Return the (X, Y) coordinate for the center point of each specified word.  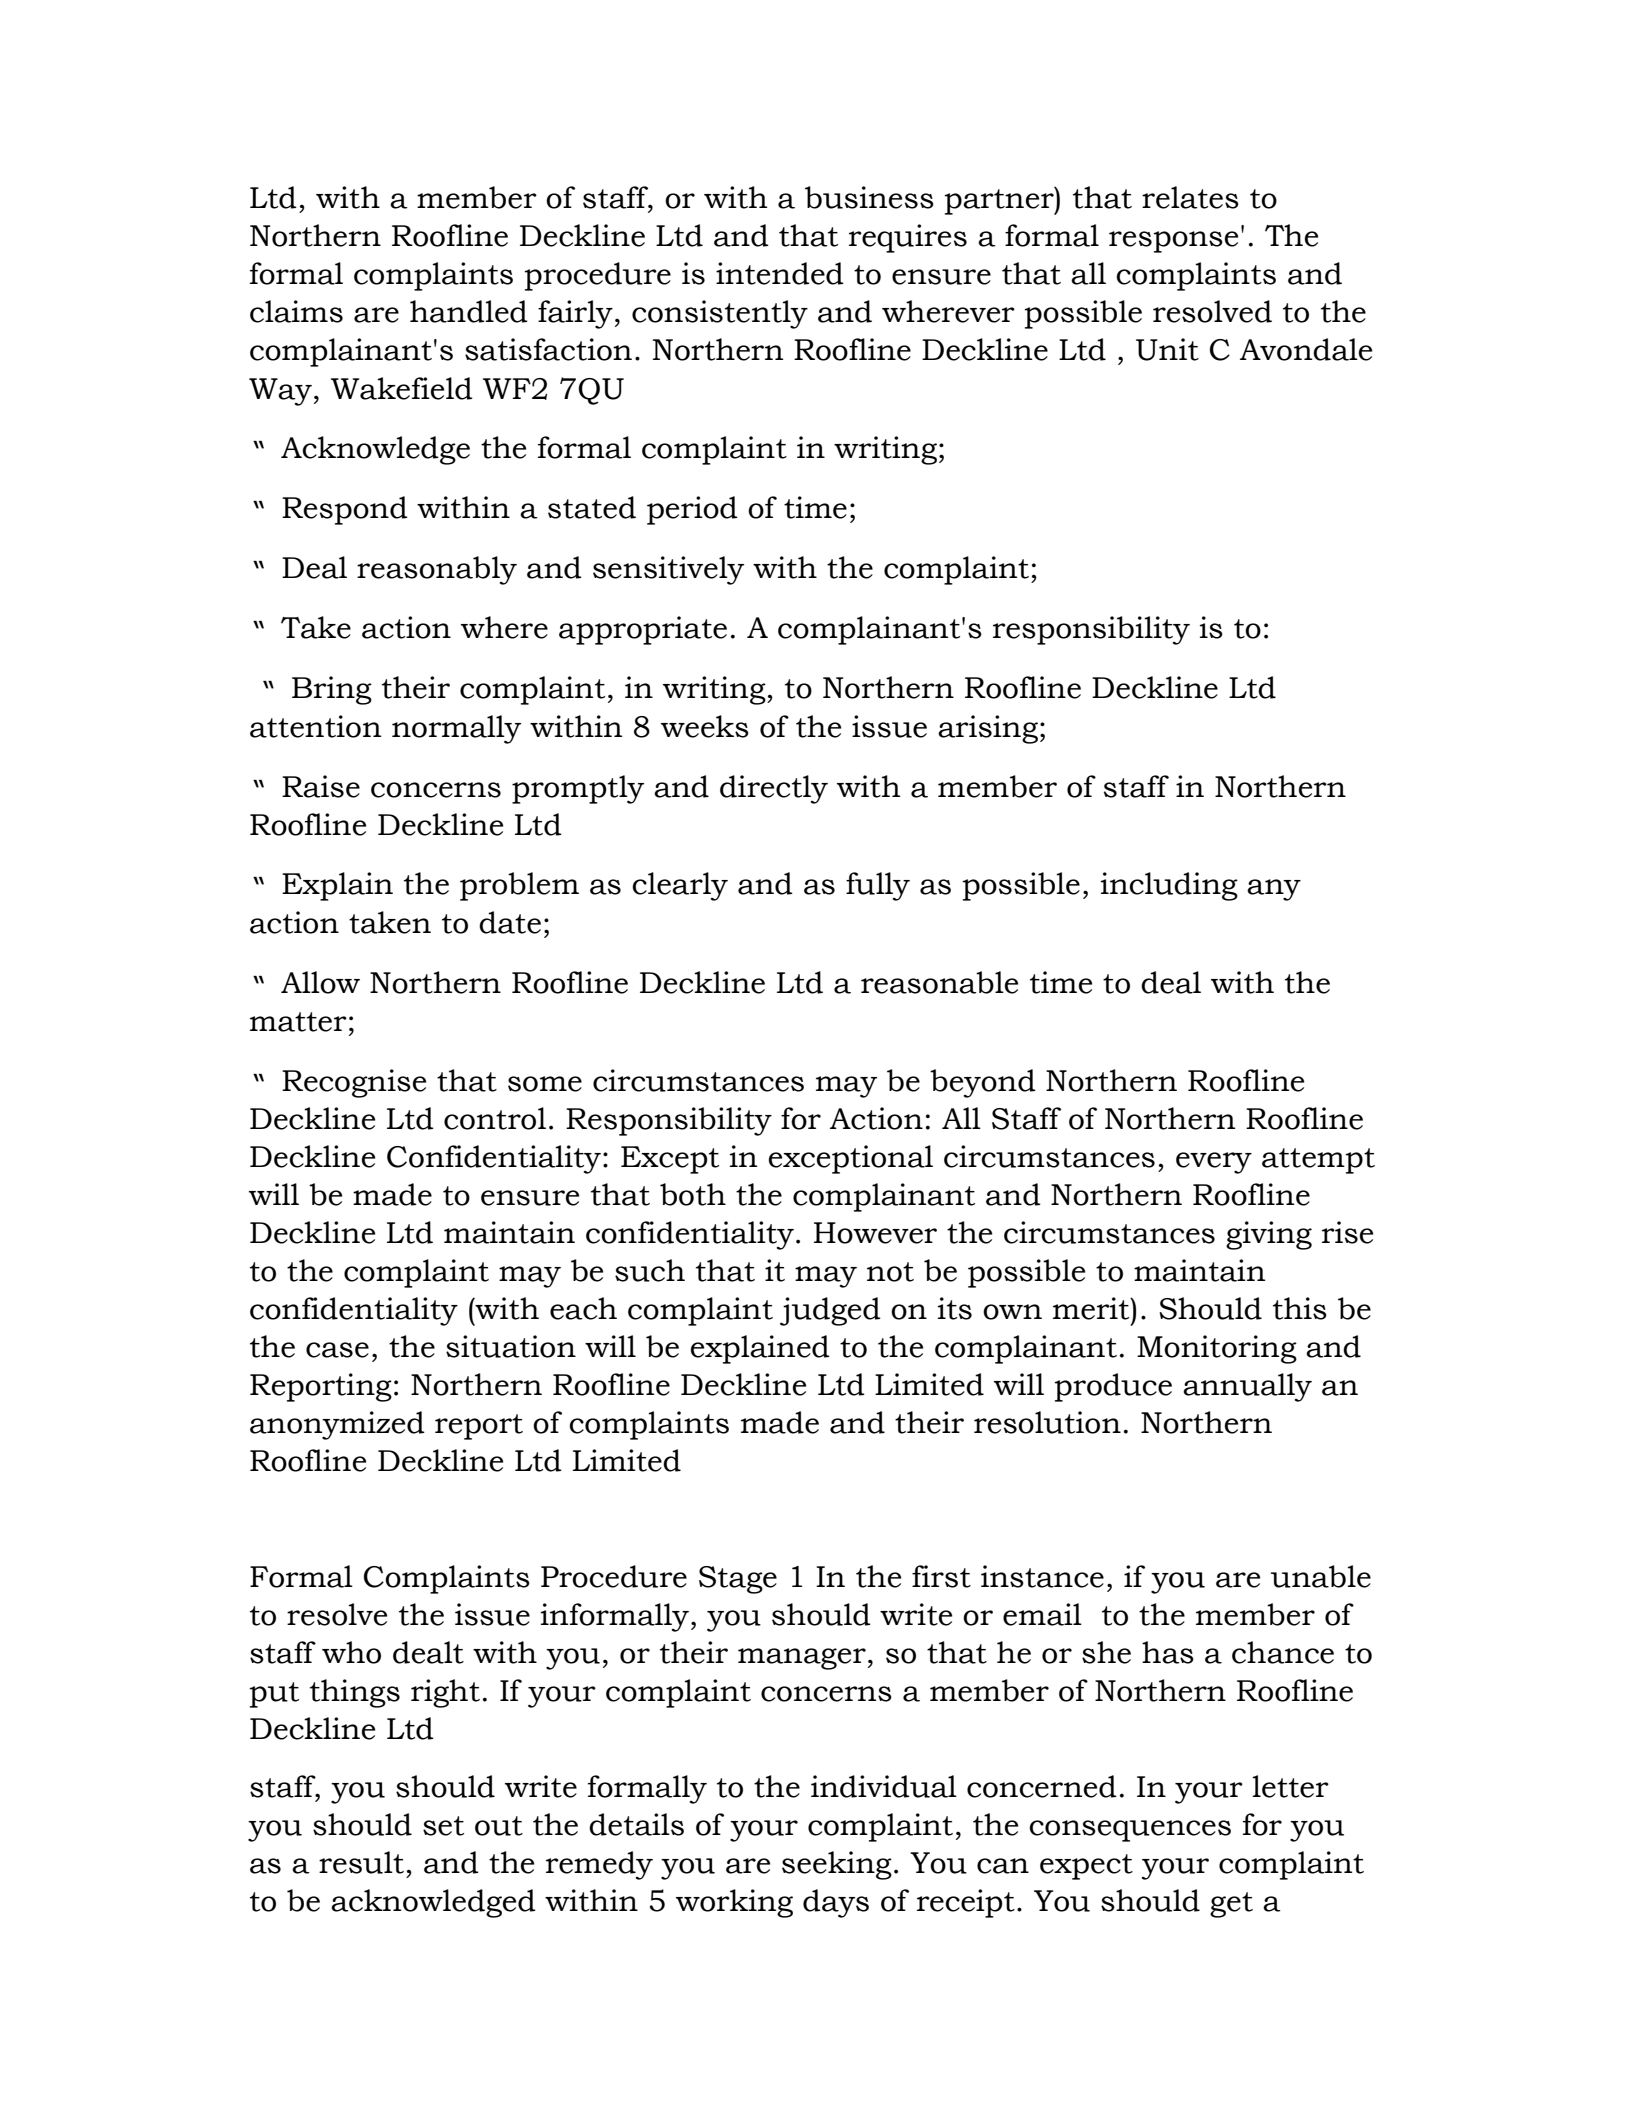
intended (780, 273)
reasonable (939, 982)
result (361, 1862)
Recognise (354, 1083)
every (1214, 1163)
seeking (837, 1865)
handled (469, 311)
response (1173, 242)
